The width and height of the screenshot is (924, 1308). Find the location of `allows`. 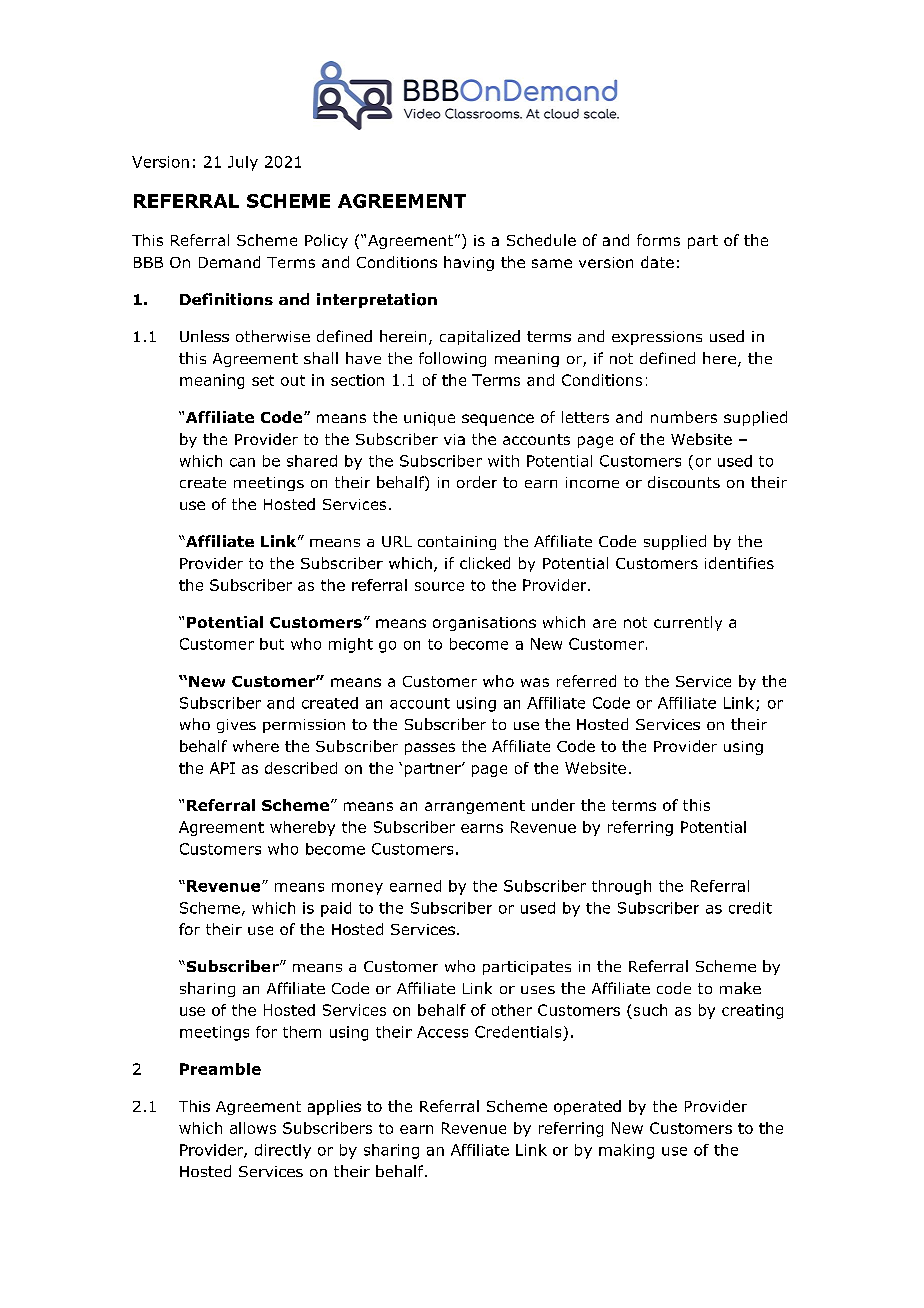

allows is located at coordinates (253, 1128).
